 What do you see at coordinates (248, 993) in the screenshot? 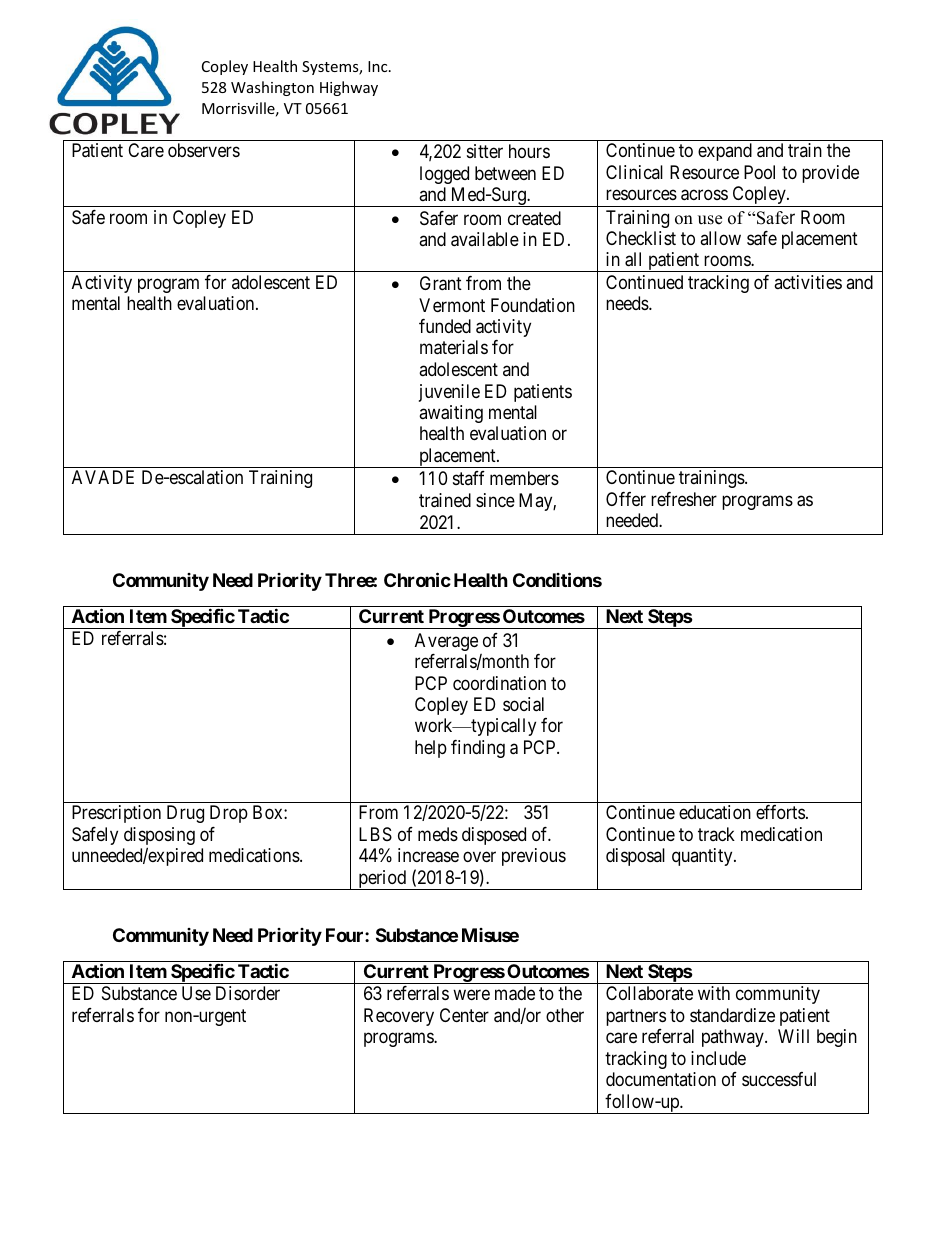
I see `Disorder` at bounding box center [248, 993].
